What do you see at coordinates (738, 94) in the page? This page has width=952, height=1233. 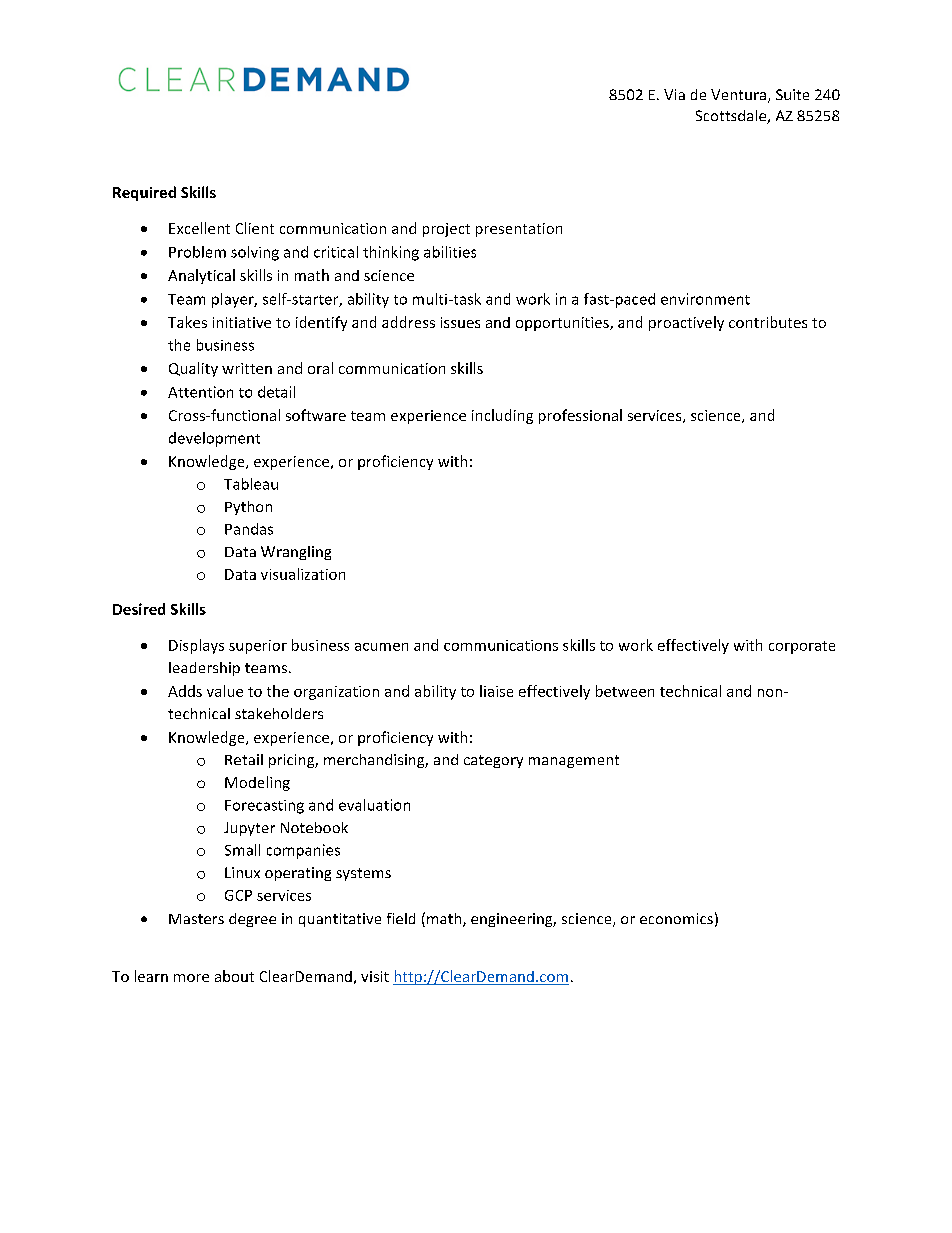 I see `Ventura` at bounding box center [738, 94].
